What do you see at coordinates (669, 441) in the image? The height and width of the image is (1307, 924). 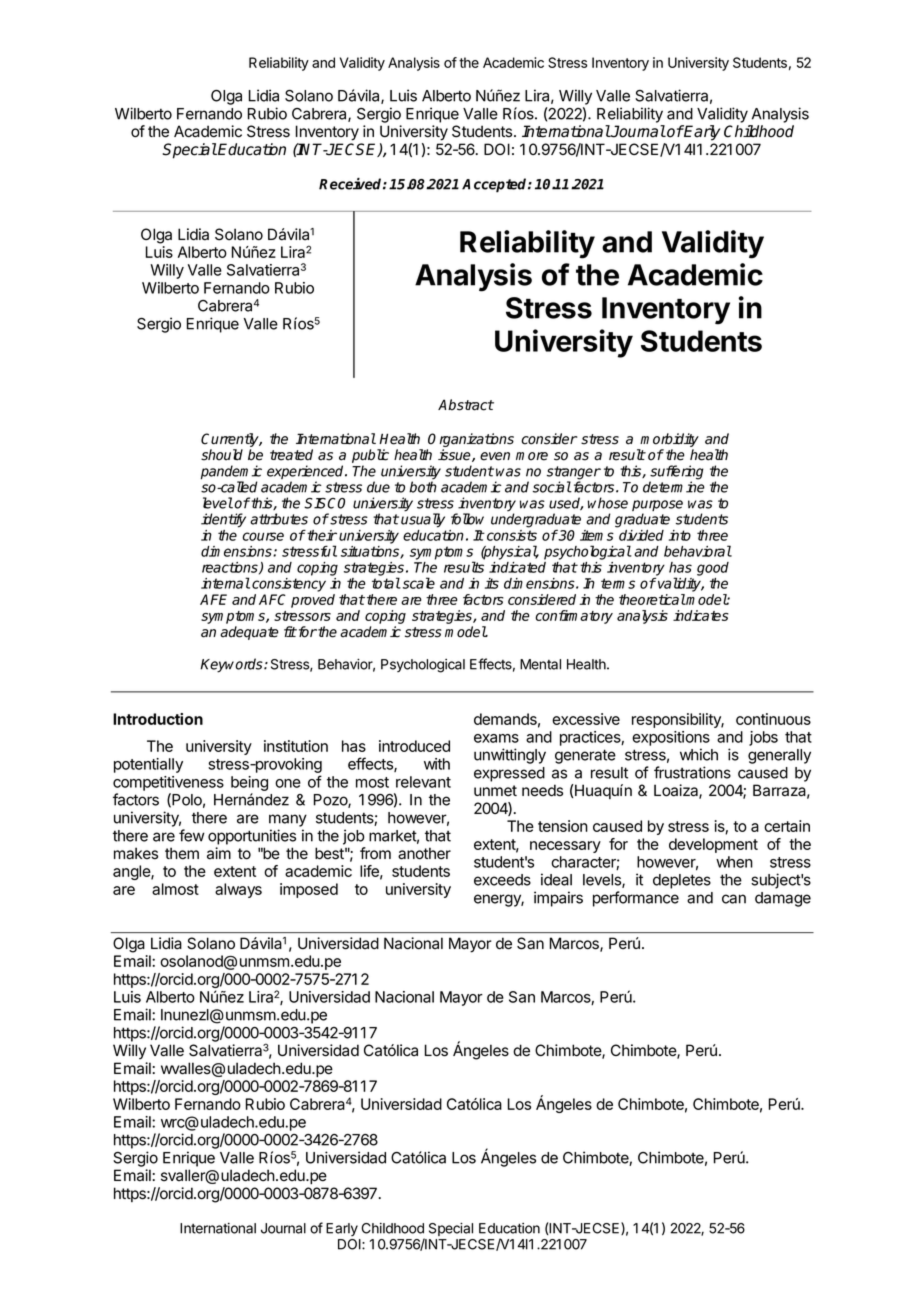 I see `morbidity` at bounding box center [669, 441].
